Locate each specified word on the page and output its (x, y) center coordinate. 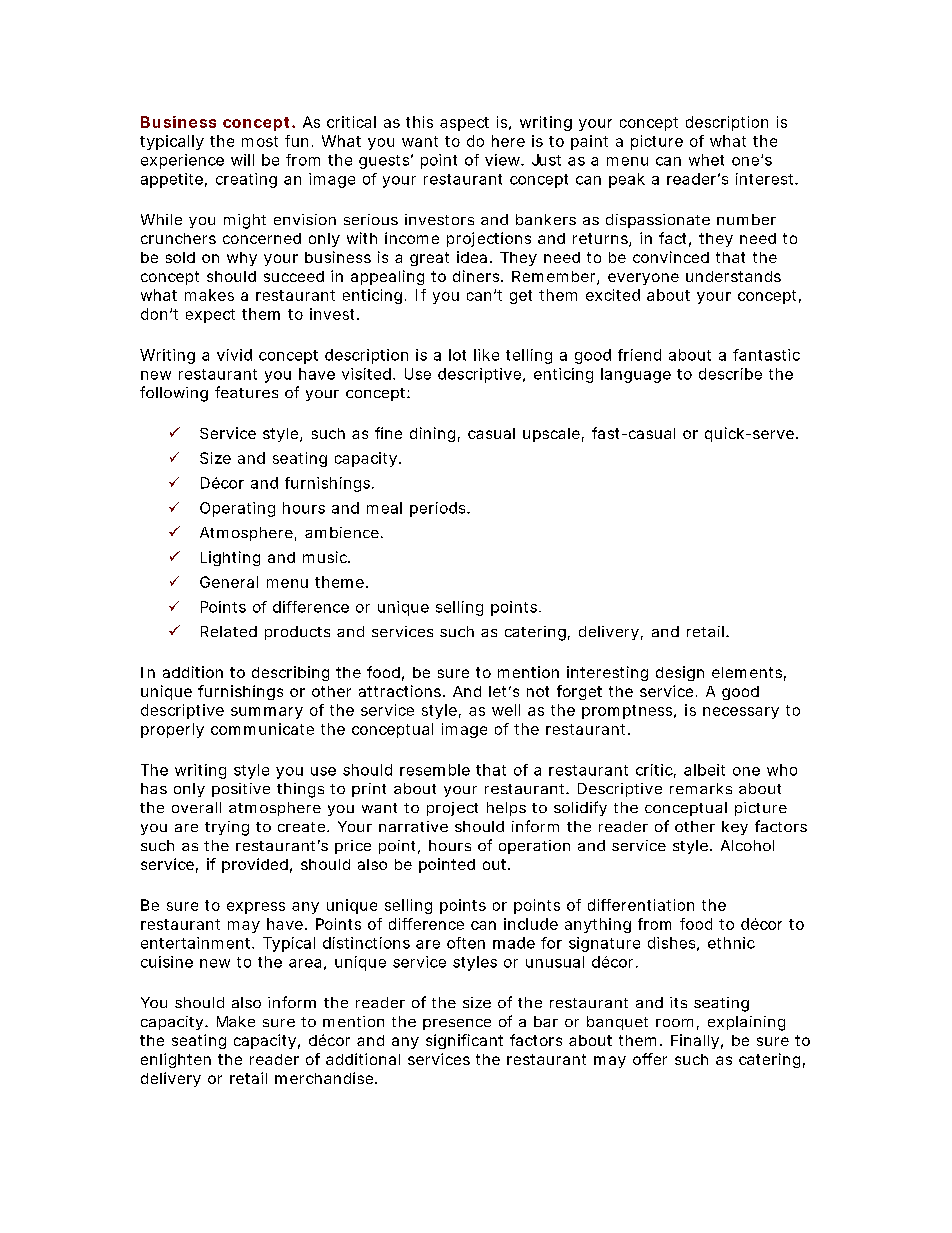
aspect (464, 124)
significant (464, 1041)
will (242, 160)
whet (706, 160)
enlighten (176, 1060)
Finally (695, 1041)
